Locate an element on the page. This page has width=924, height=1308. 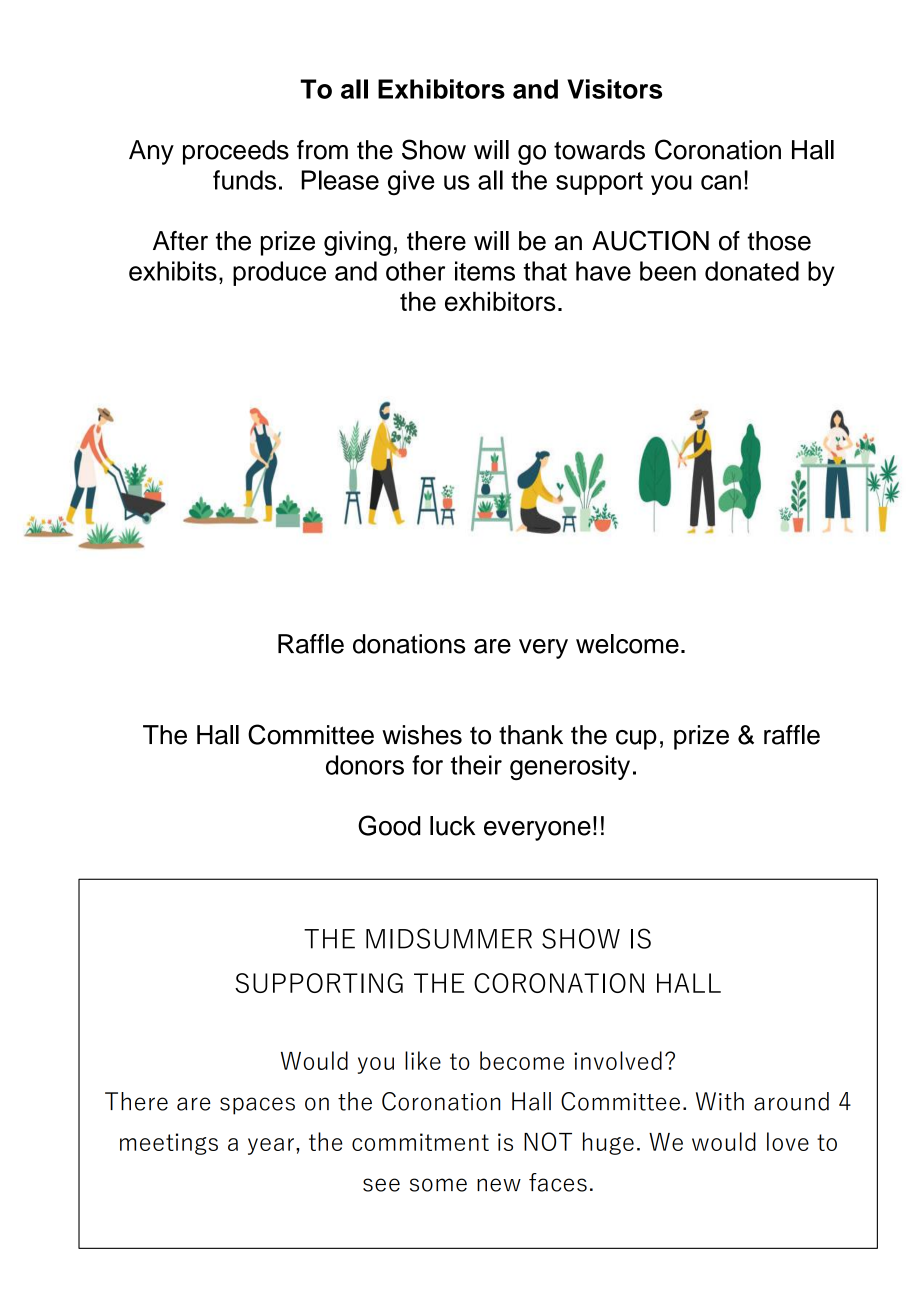
donated is located at coordinates (752, 271).
